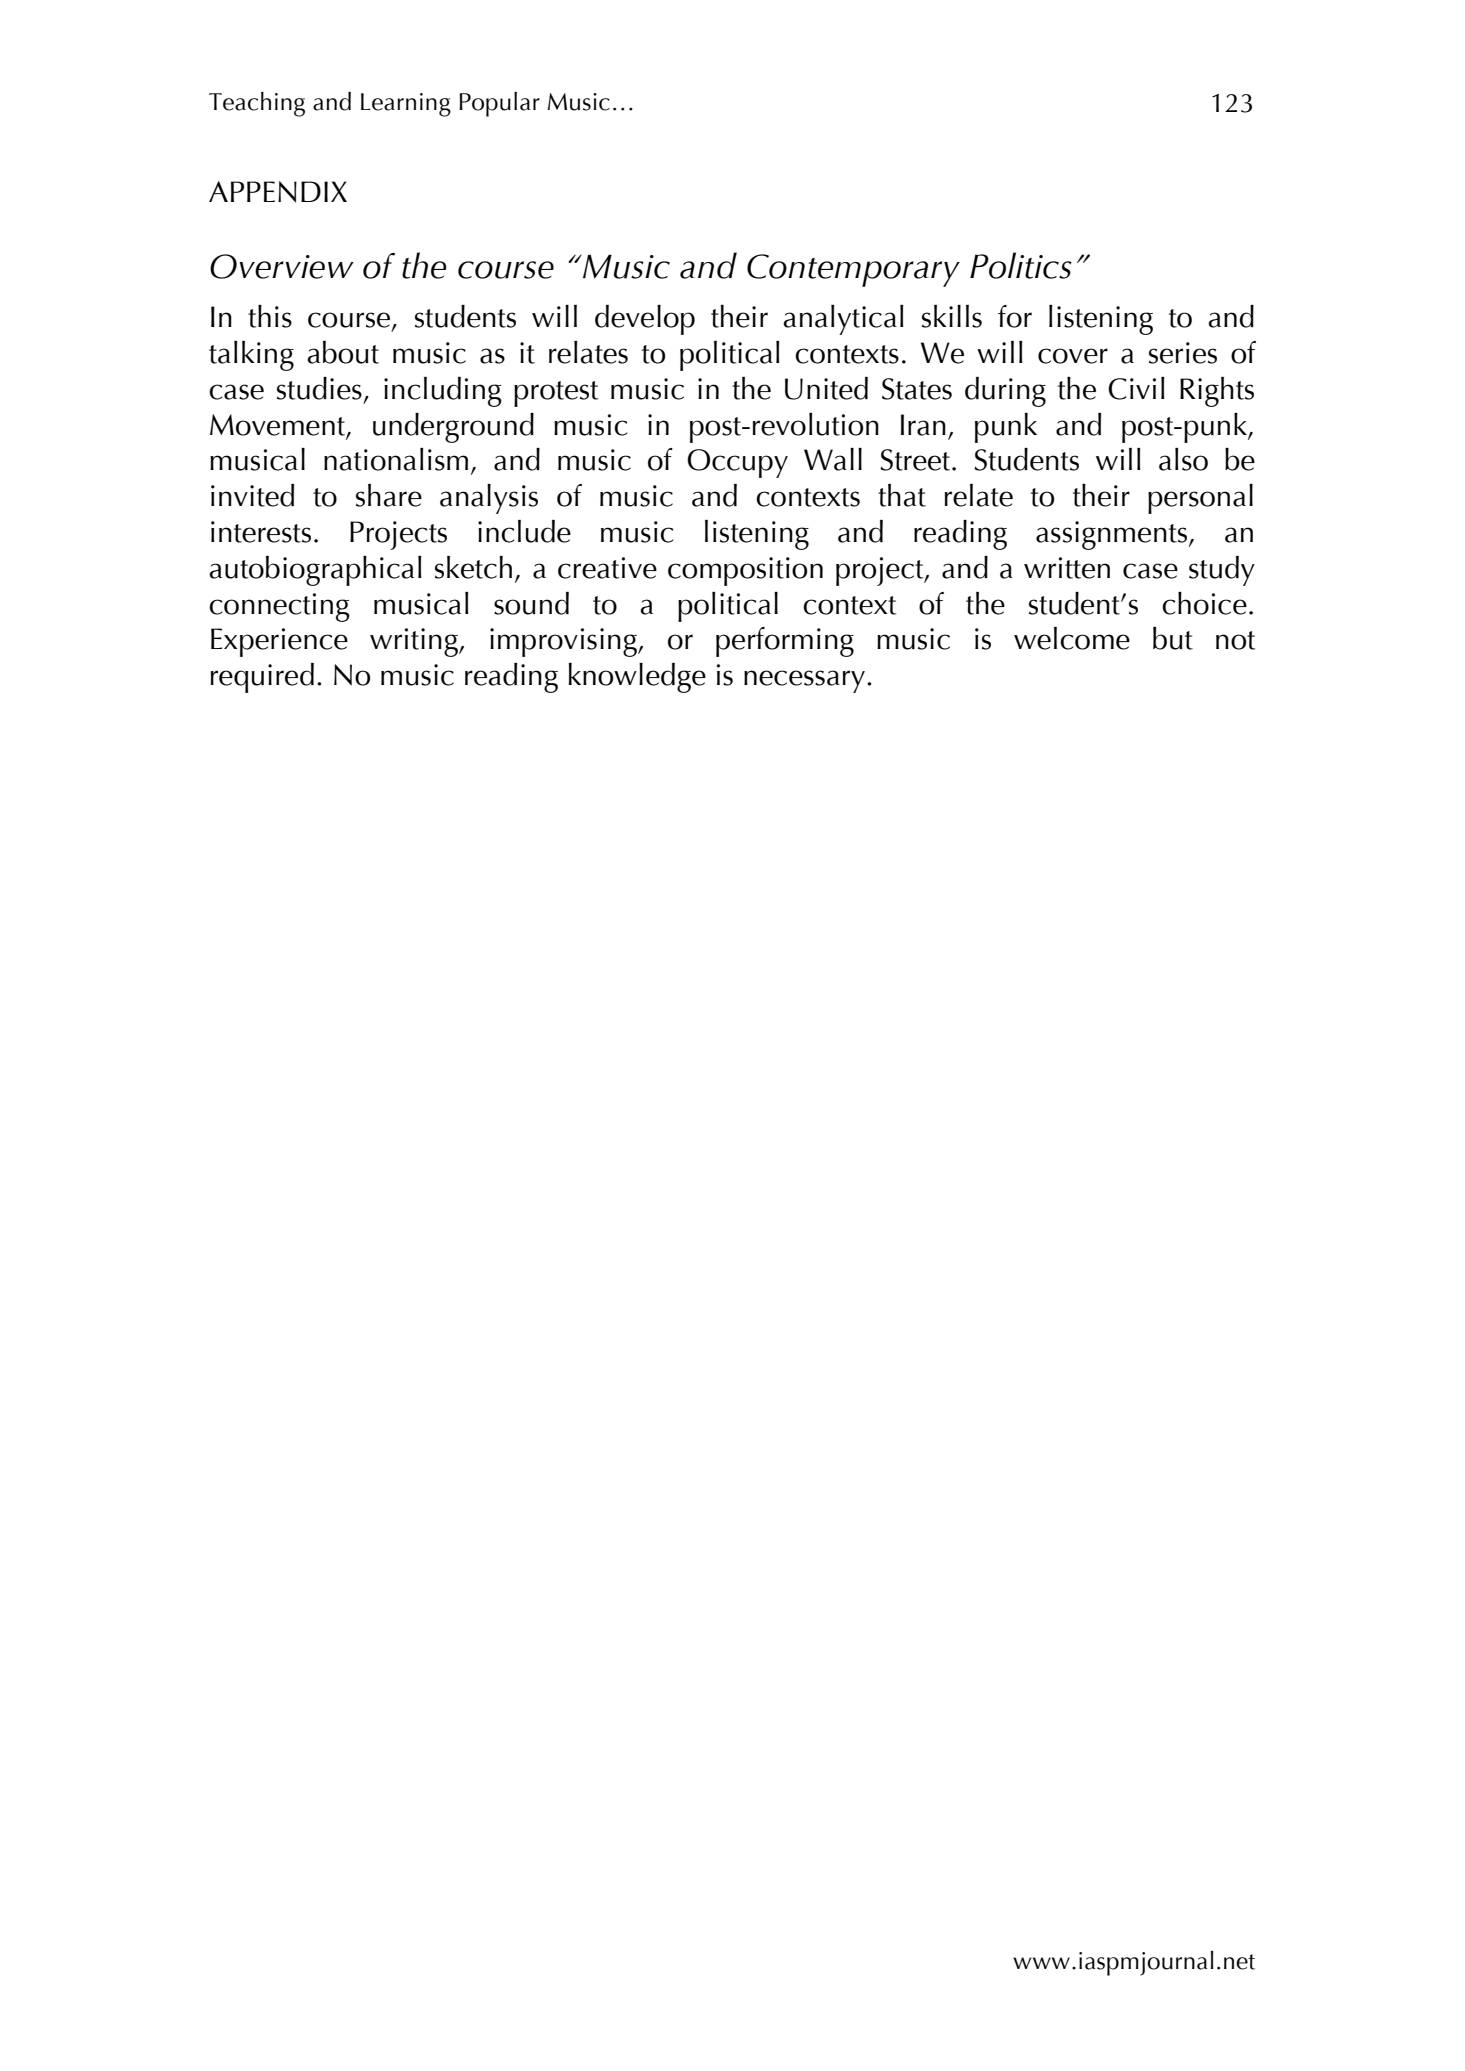  I want to click on Civil, so click(1136, 388).
